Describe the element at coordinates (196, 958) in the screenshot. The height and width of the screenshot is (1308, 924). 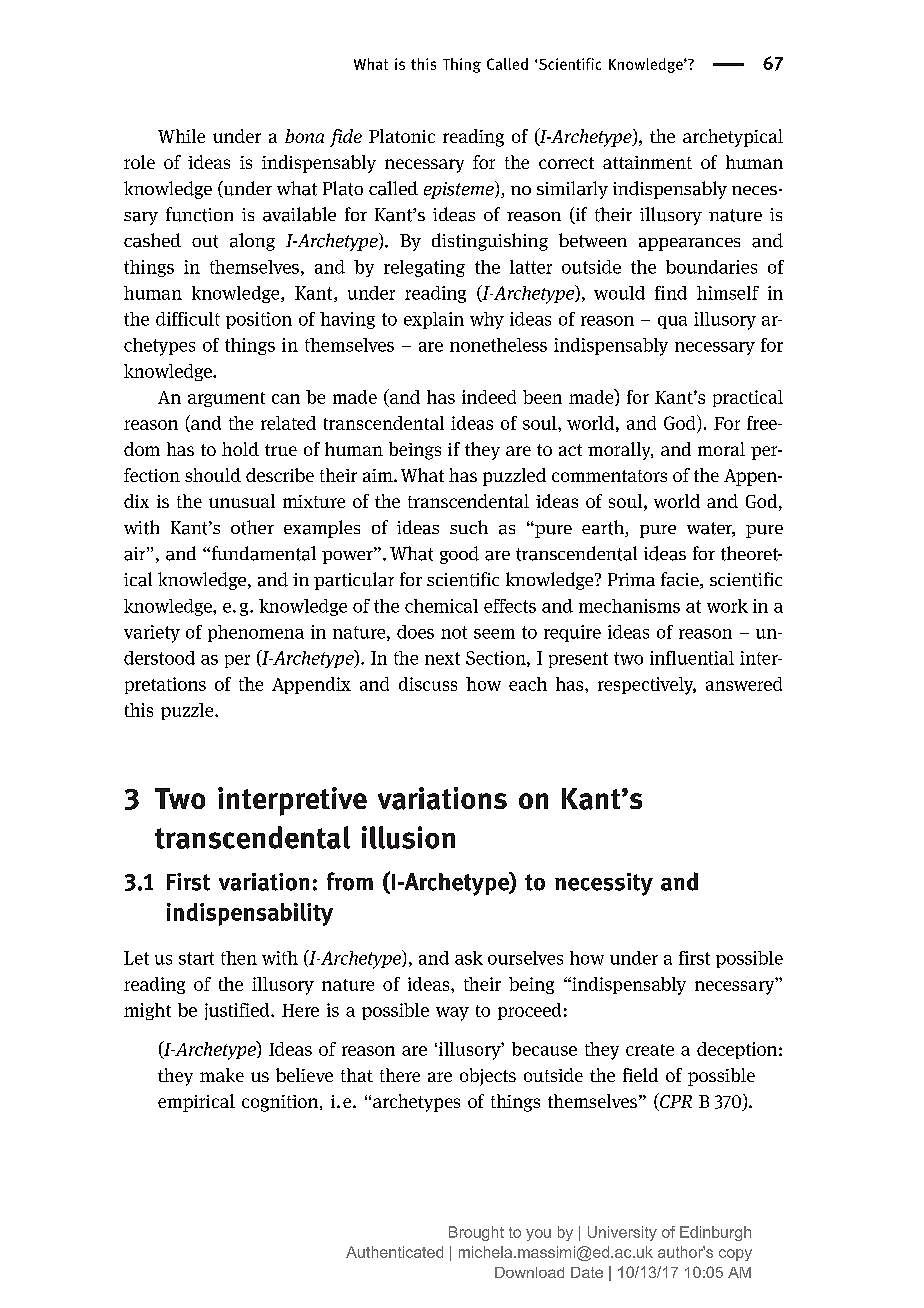
I see `start` at that location.
